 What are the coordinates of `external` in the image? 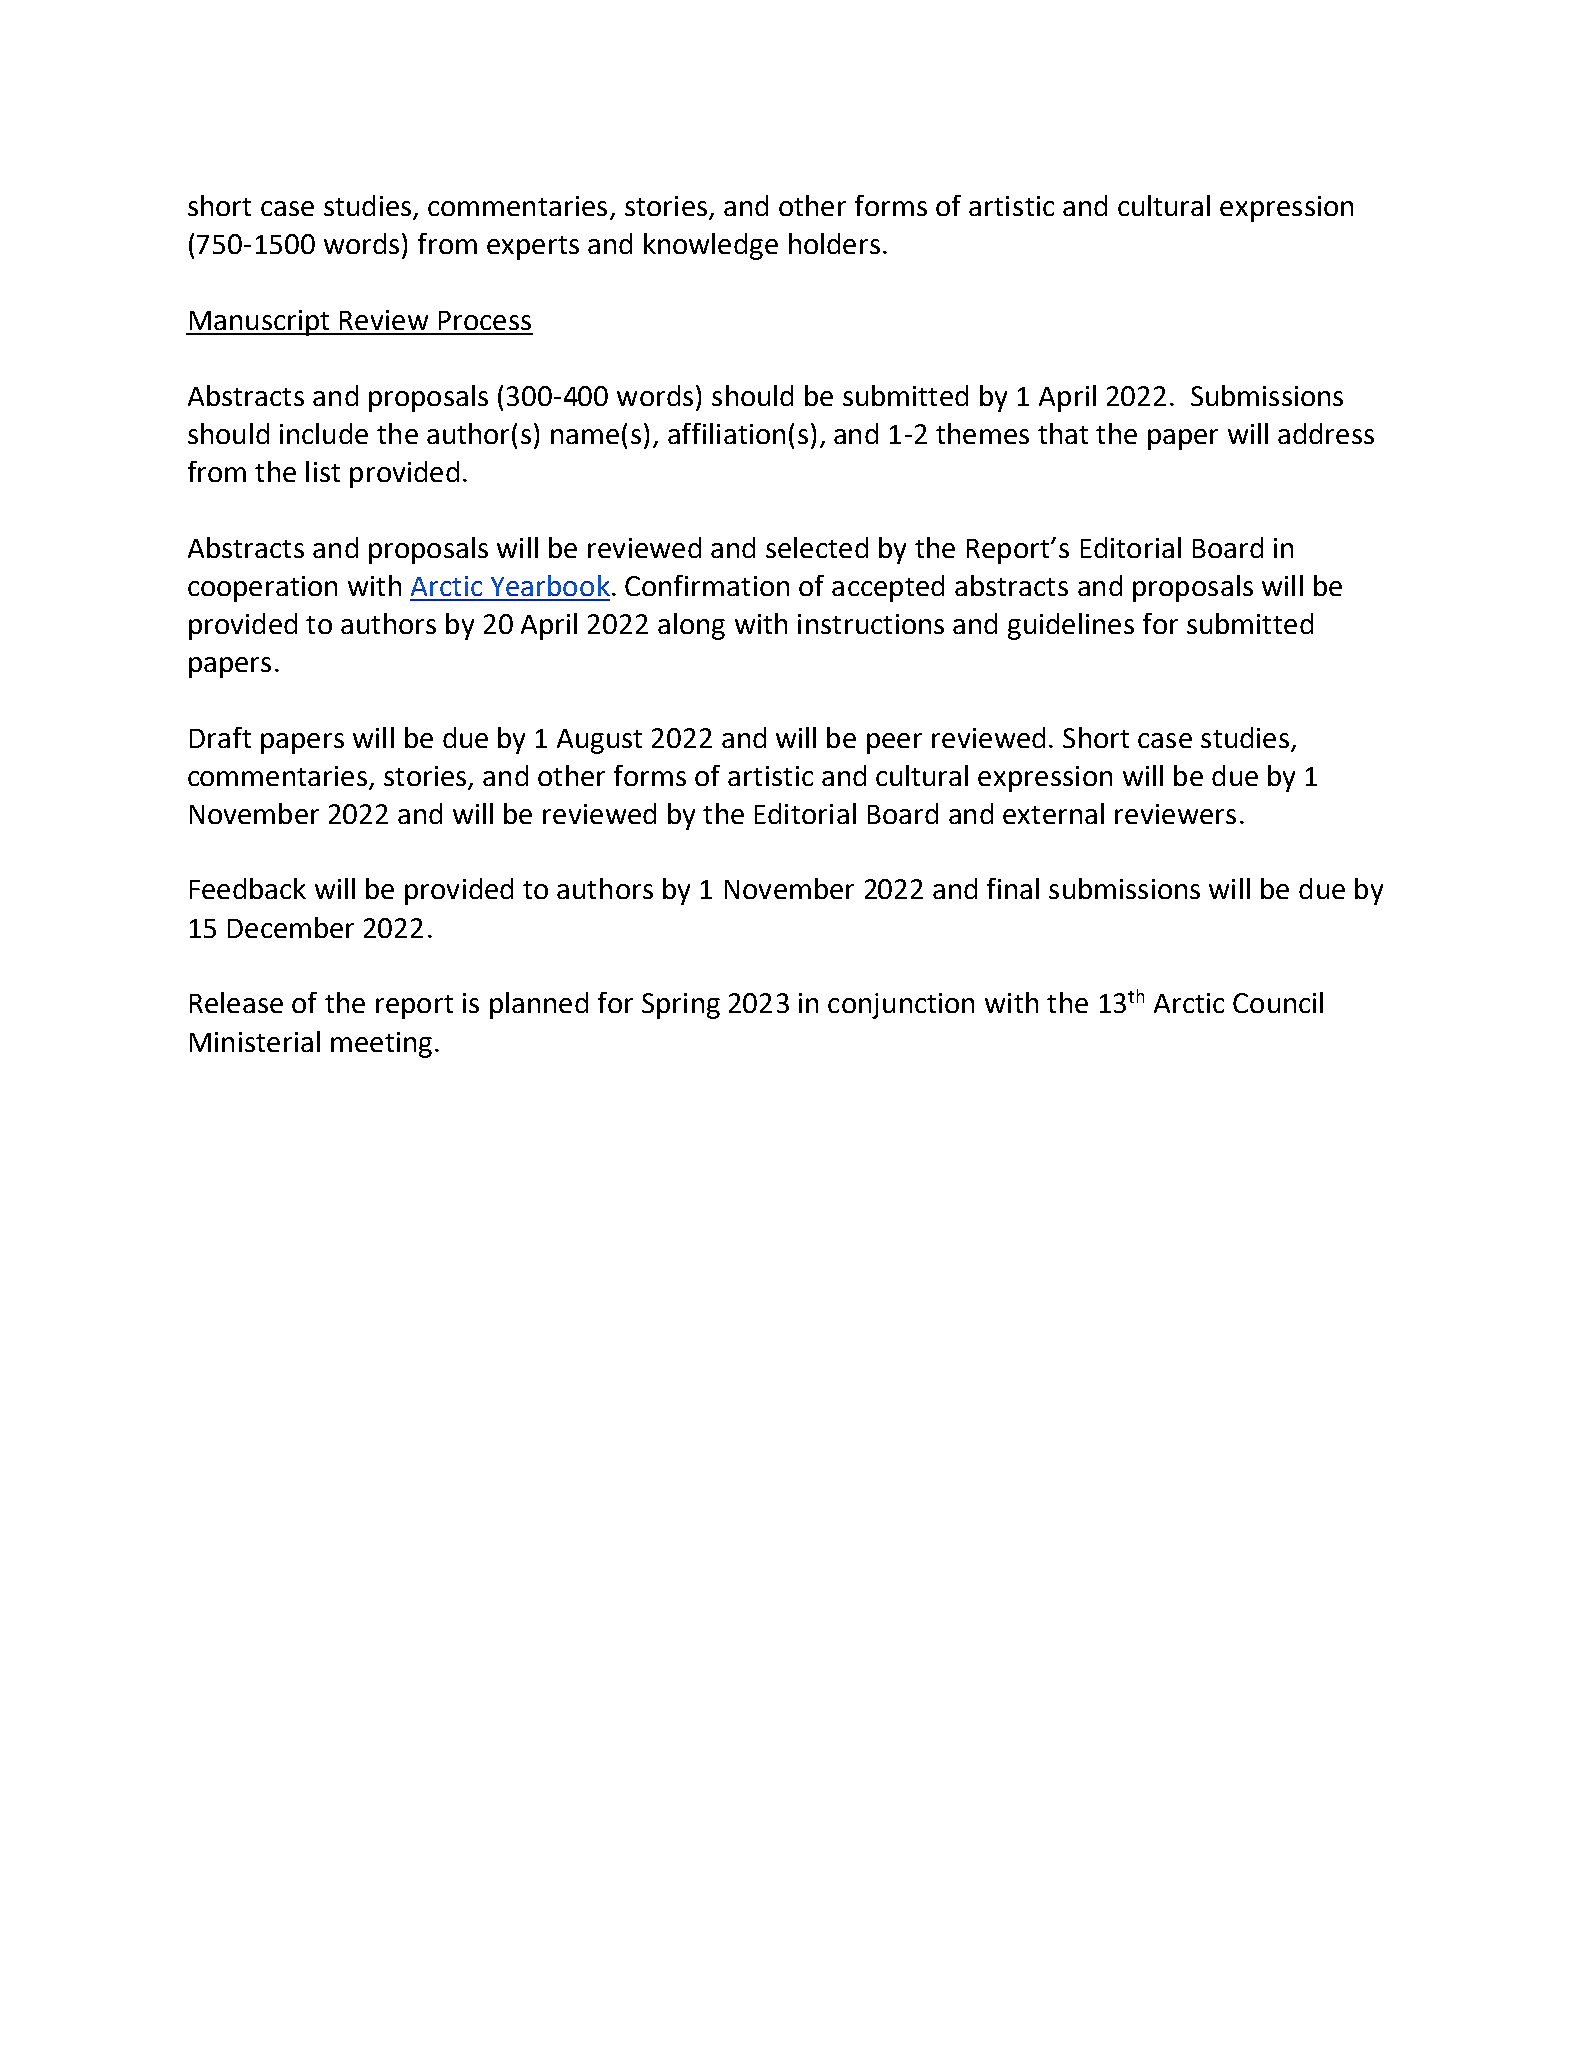 It's located at (1053, 813).
